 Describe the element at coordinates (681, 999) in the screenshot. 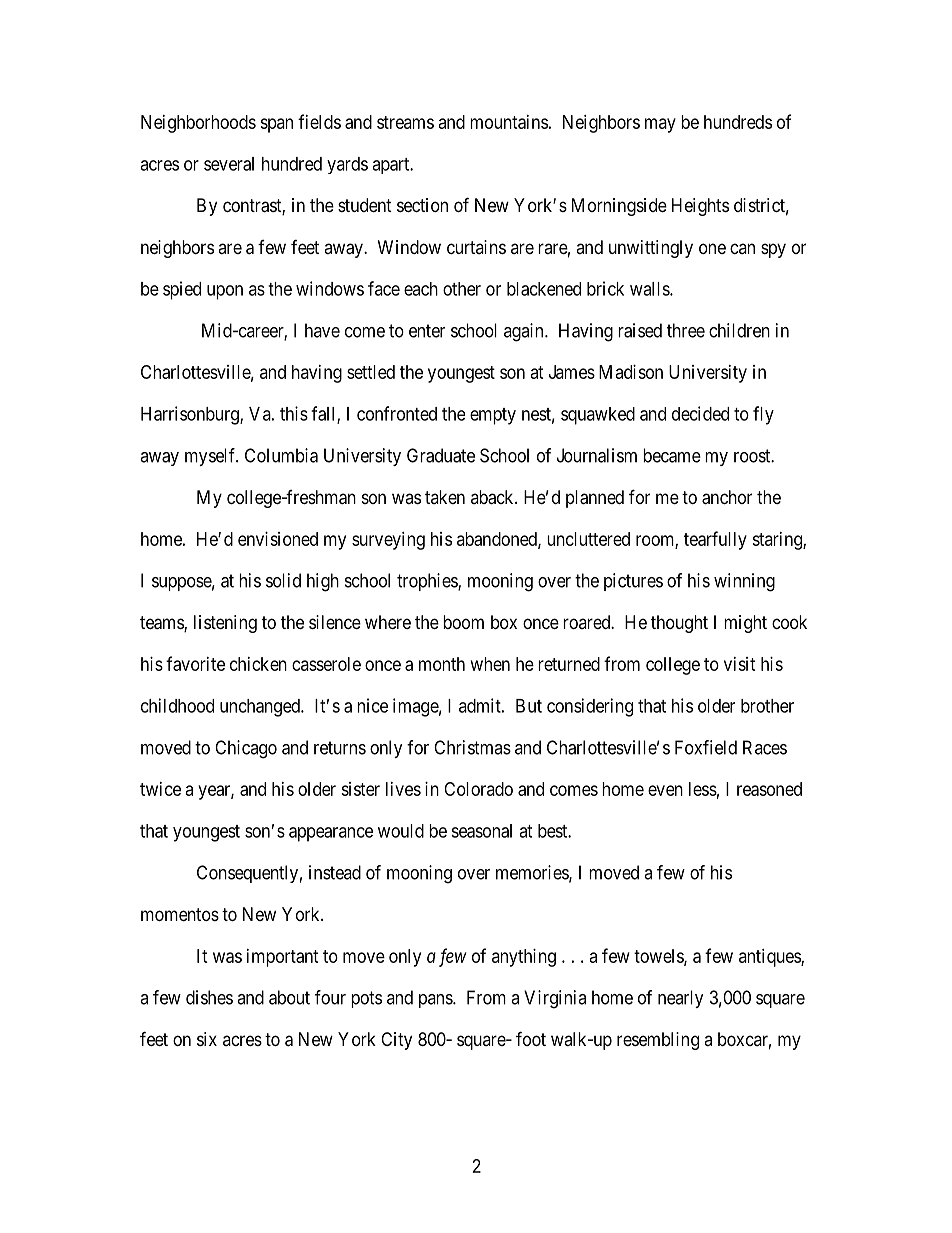

I see `nearly` at that location.
